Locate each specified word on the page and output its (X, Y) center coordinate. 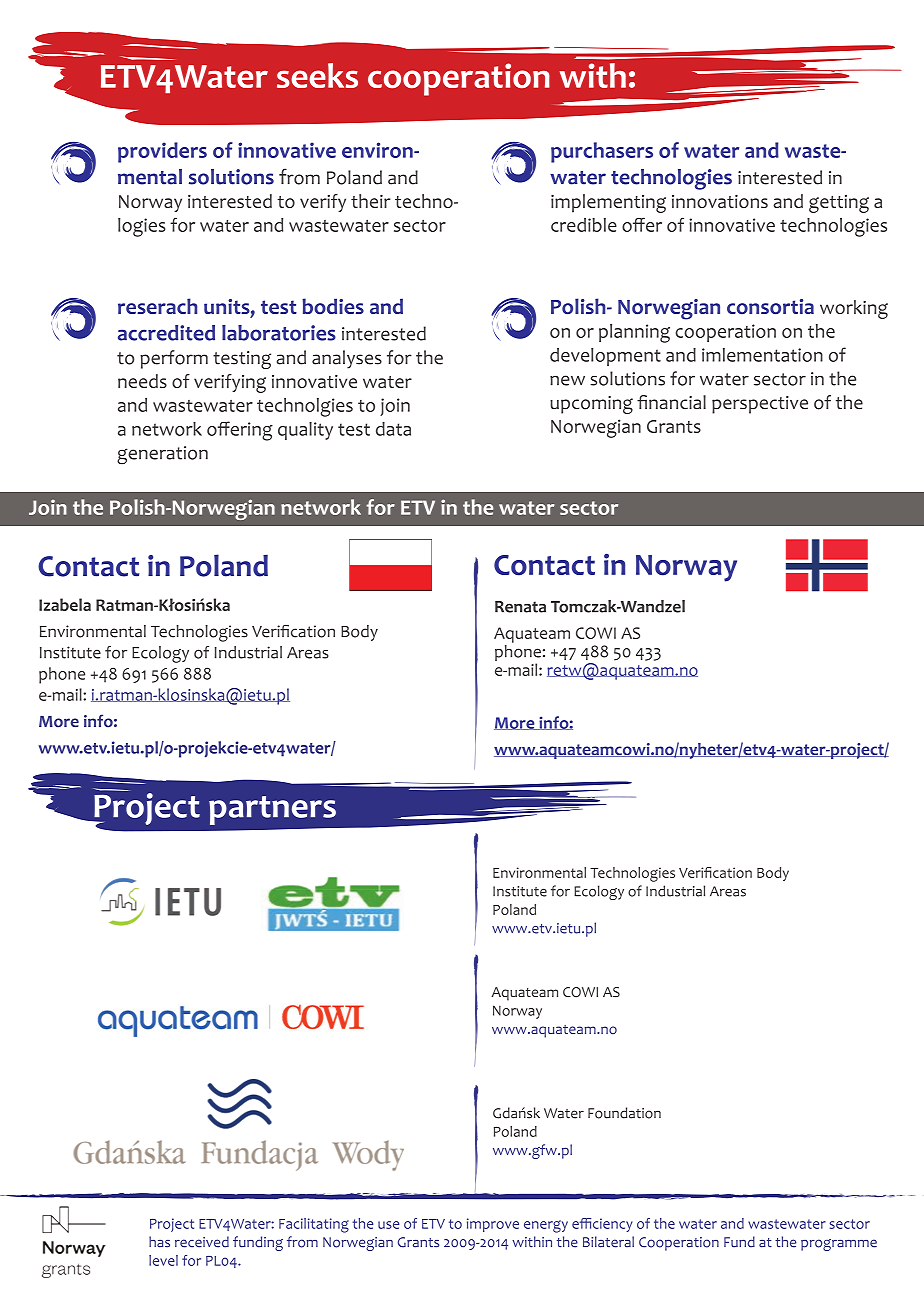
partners (272, 810)
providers (162, 152)
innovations (720, 201)
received (202, 1242)
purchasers (602, 152)
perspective (760, 405)
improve (493, 1225)
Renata (520, 607)
